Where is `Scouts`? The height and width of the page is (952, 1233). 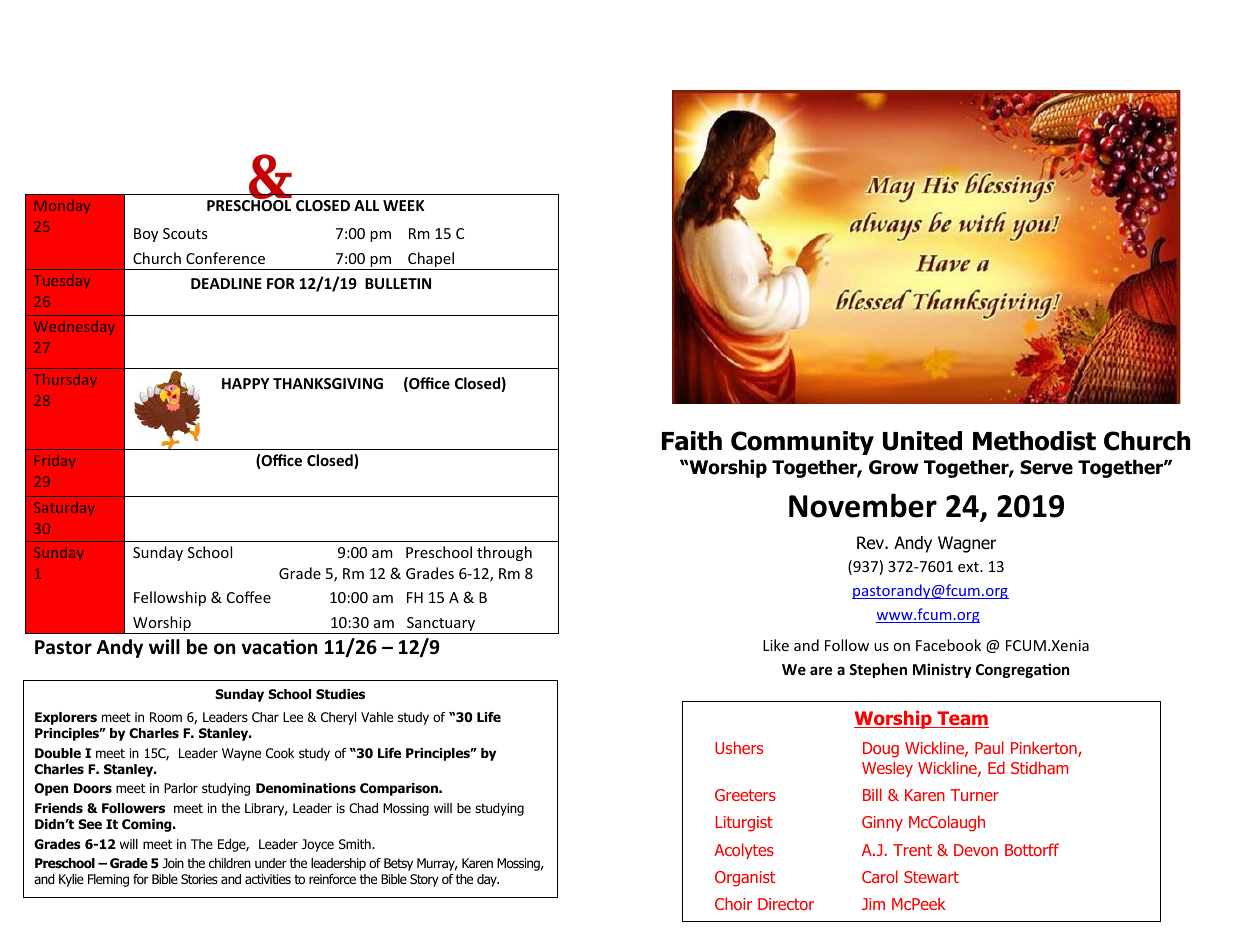
Scouts is located at coordinates (185, 233).
